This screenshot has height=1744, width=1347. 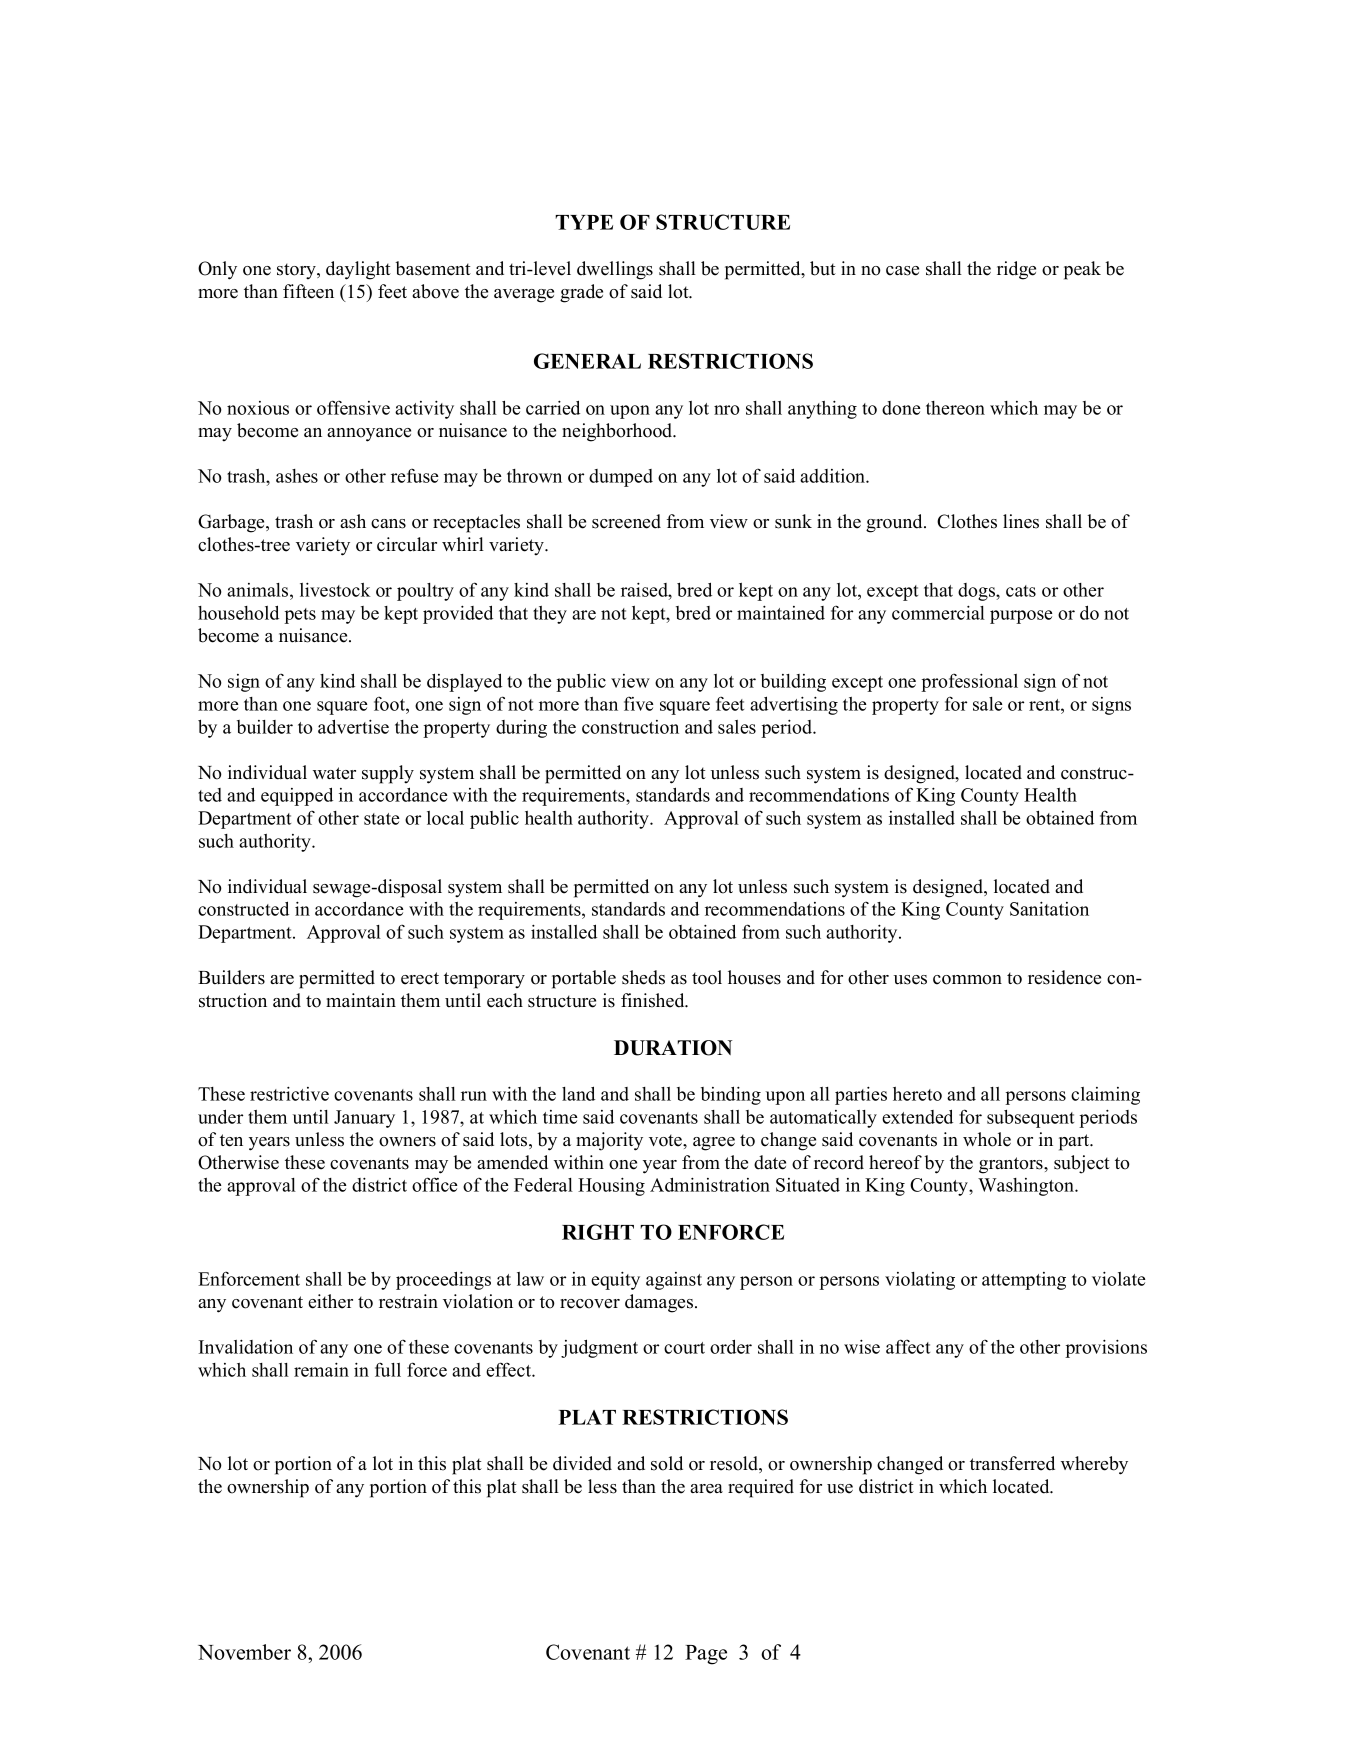 I want to click on November, so click(x=244, y=1652).
